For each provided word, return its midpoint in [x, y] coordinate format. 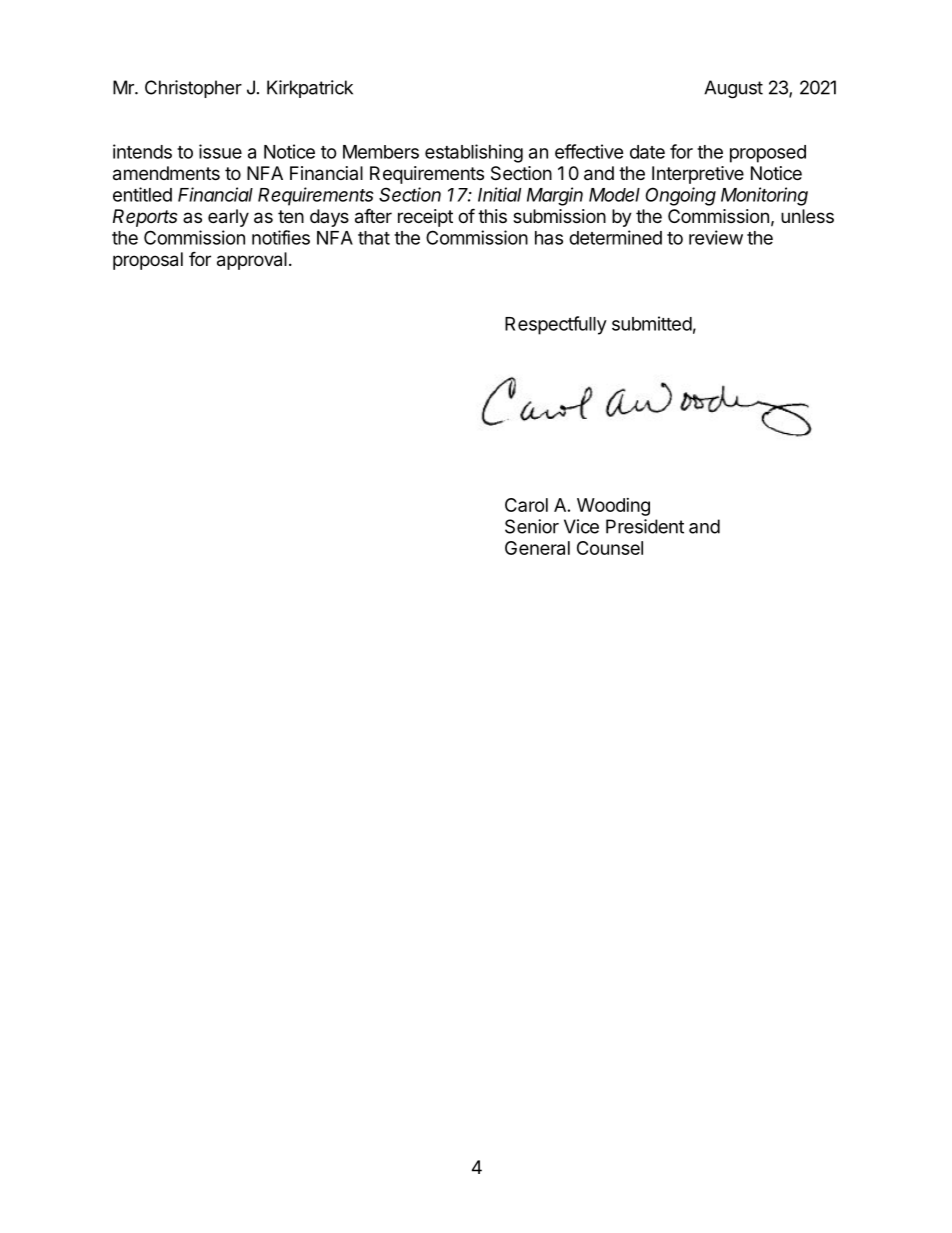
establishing [474, 153]
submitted [652, 323]
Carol [526, 505]
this [492, 216]
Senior [532, 526]
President [645, 526]
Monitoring [764, 196]
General [537, 548]
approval [252, 261]
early [228, 218]
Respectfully [556, 325]
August [733, 89]
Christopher [193, 89]
